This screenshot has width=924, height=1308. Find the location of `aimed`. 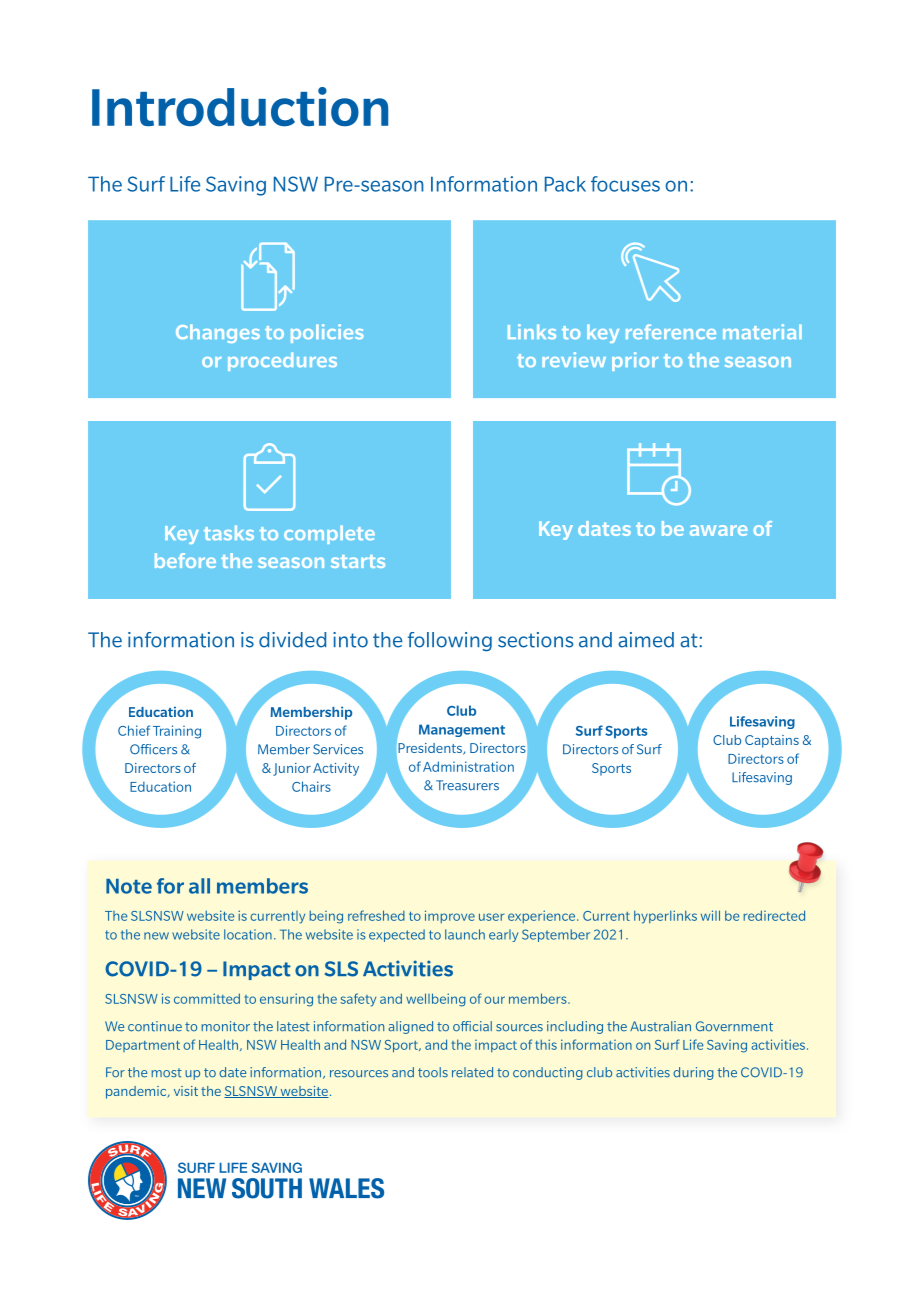

aimed is located at coordinates (646, 640).
